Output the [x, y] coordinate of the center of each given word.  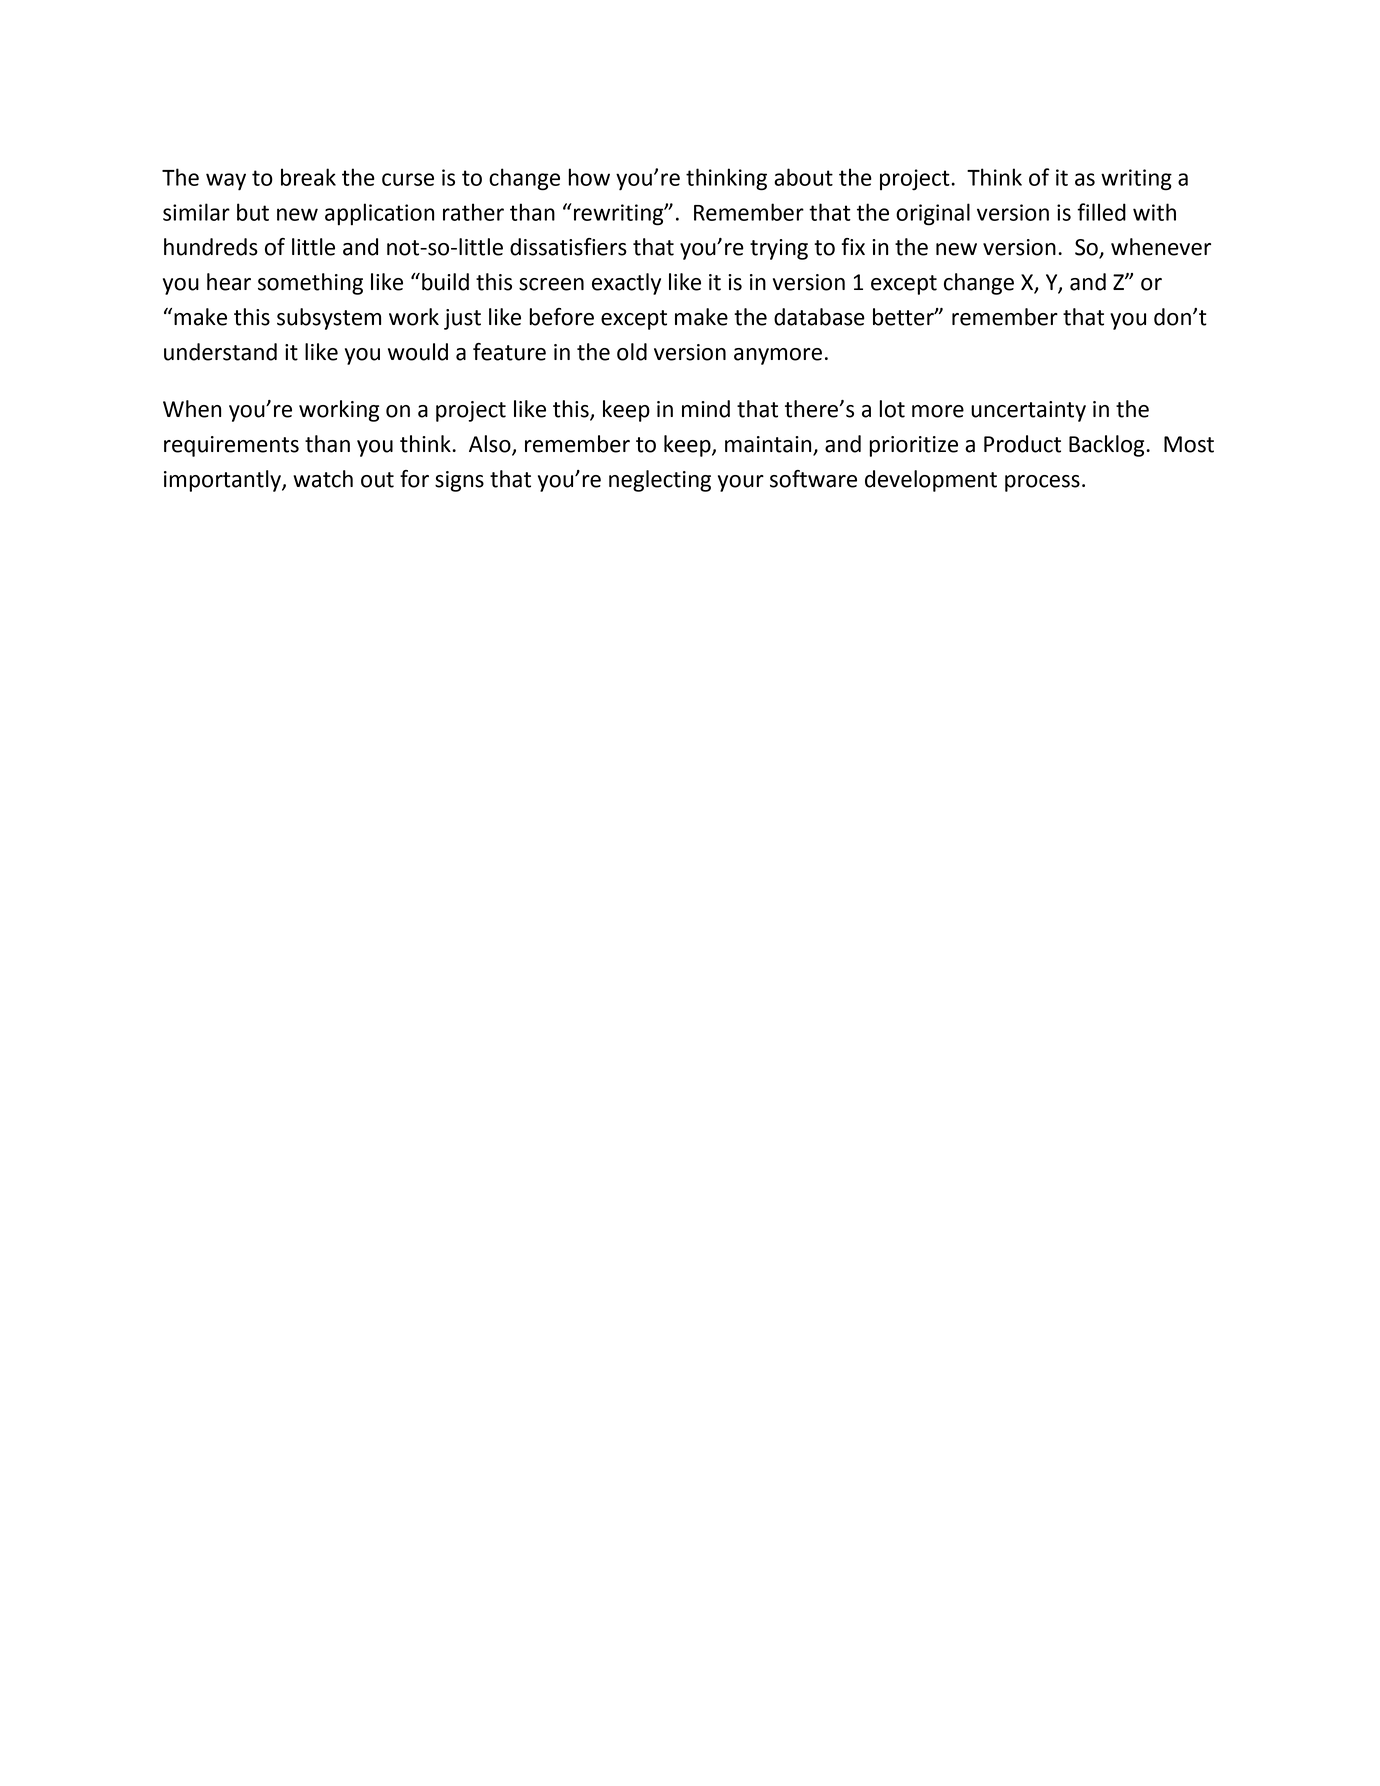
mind [706, 409]
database [819, 317]
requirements [231, 446]
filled [1101, 212]
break [308, 177]
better [904, 317]
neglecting [660, 481]
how [589, 177]
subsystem [329, 319]
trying [779, 249]
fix [853, 246]
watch [323, 479]
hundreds [211, 247]
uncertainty [1028, 411]
